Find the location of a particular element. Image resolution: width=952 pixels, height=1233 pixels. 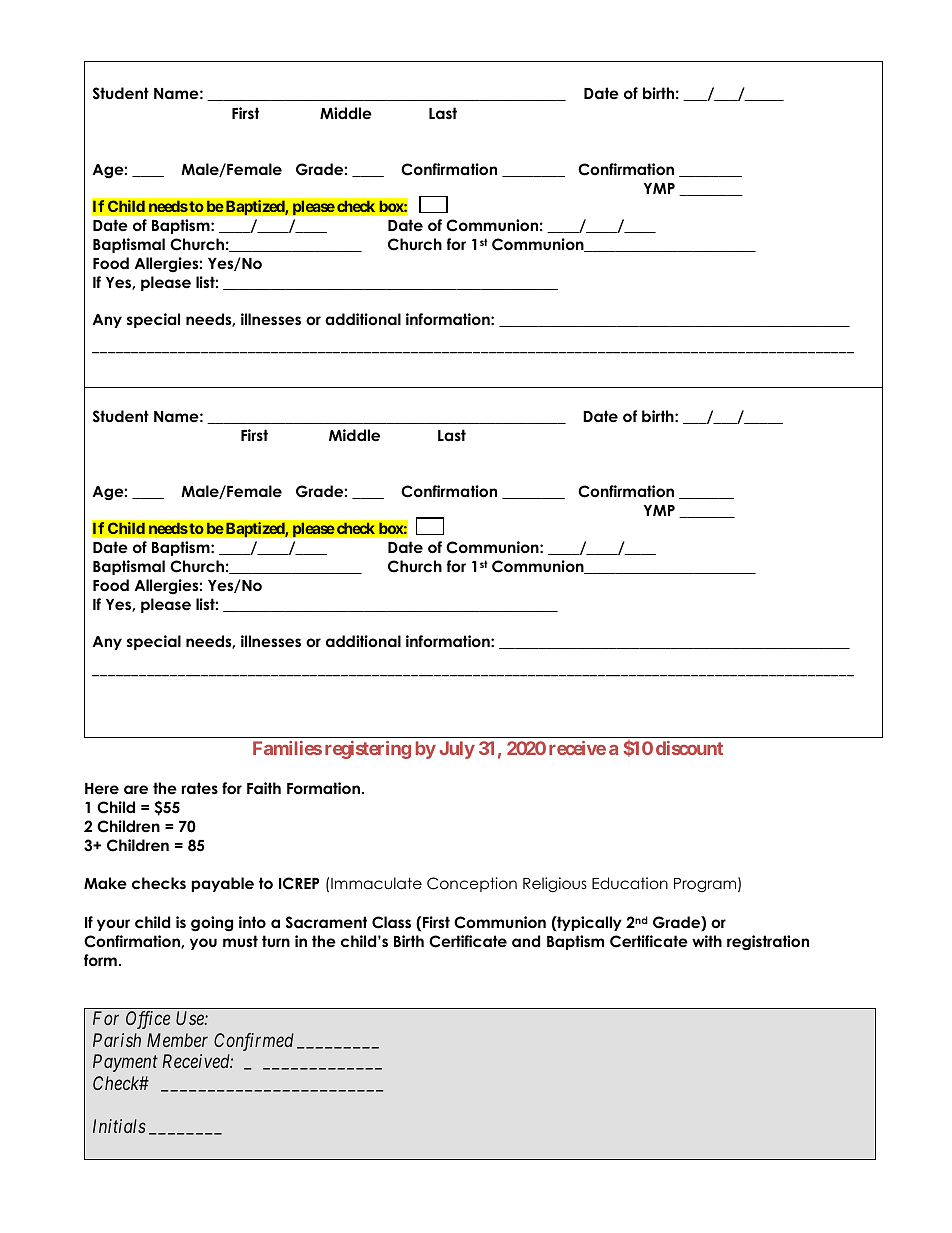

payable is located at coordinates (222, 884).
